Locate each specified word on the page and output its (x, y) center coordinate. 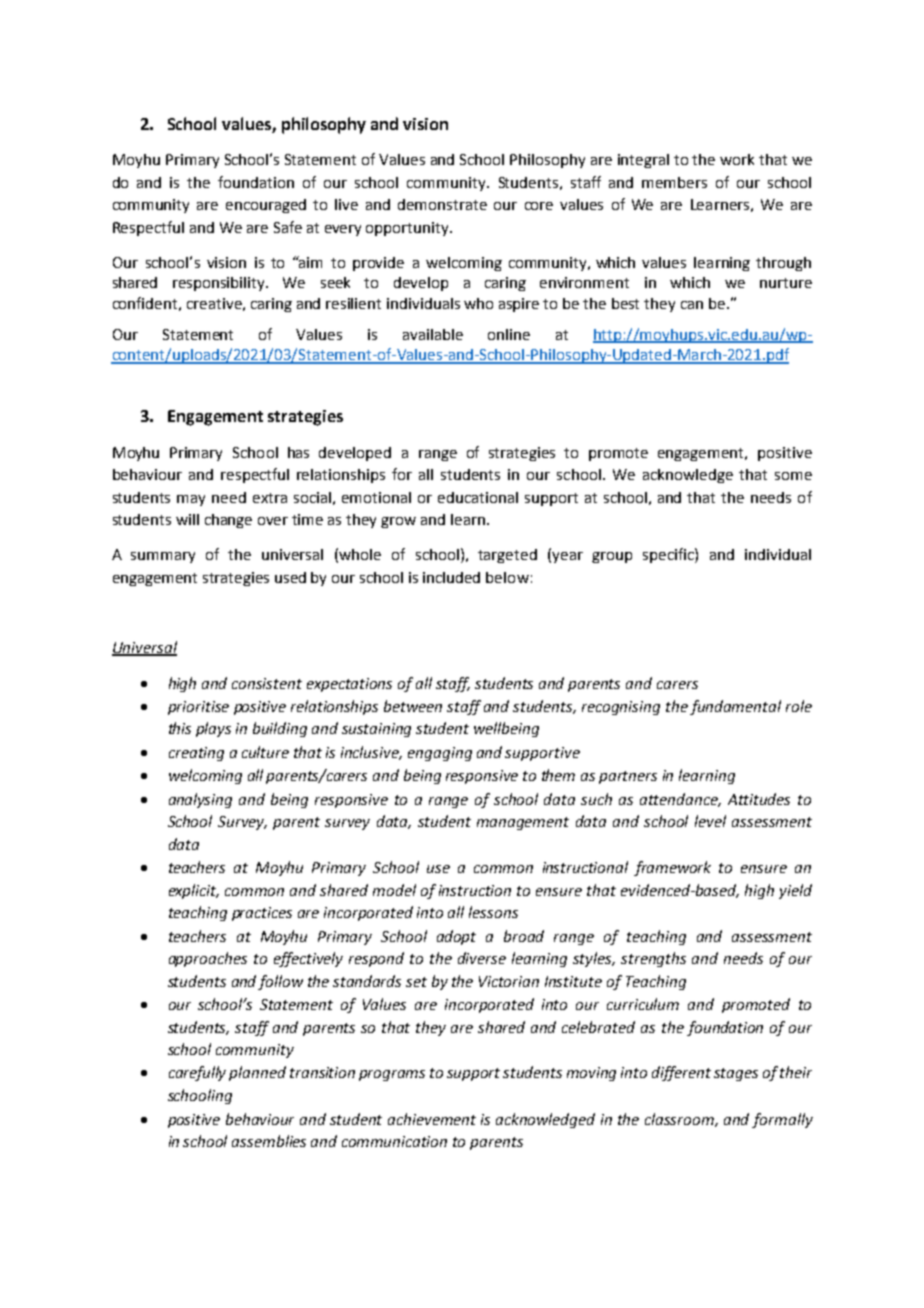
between (413, 706)
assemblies (269, 1141)
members (674, 182)
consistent (267, 683)
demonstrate (442, 204)
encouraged (266, 206)
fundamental (735, 707)
